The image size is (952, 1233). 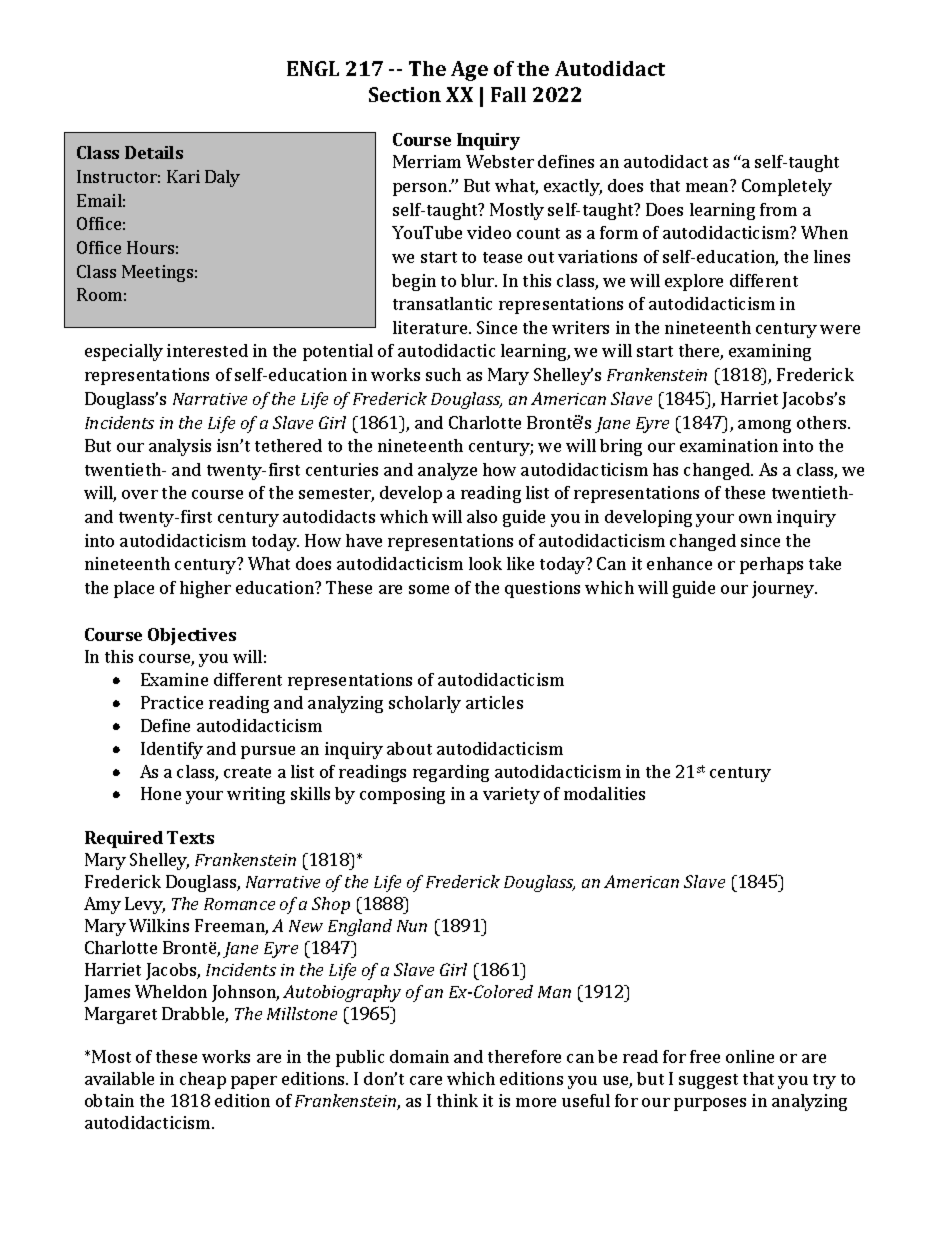 I want to click on higher, so click(x=205, y=589).
